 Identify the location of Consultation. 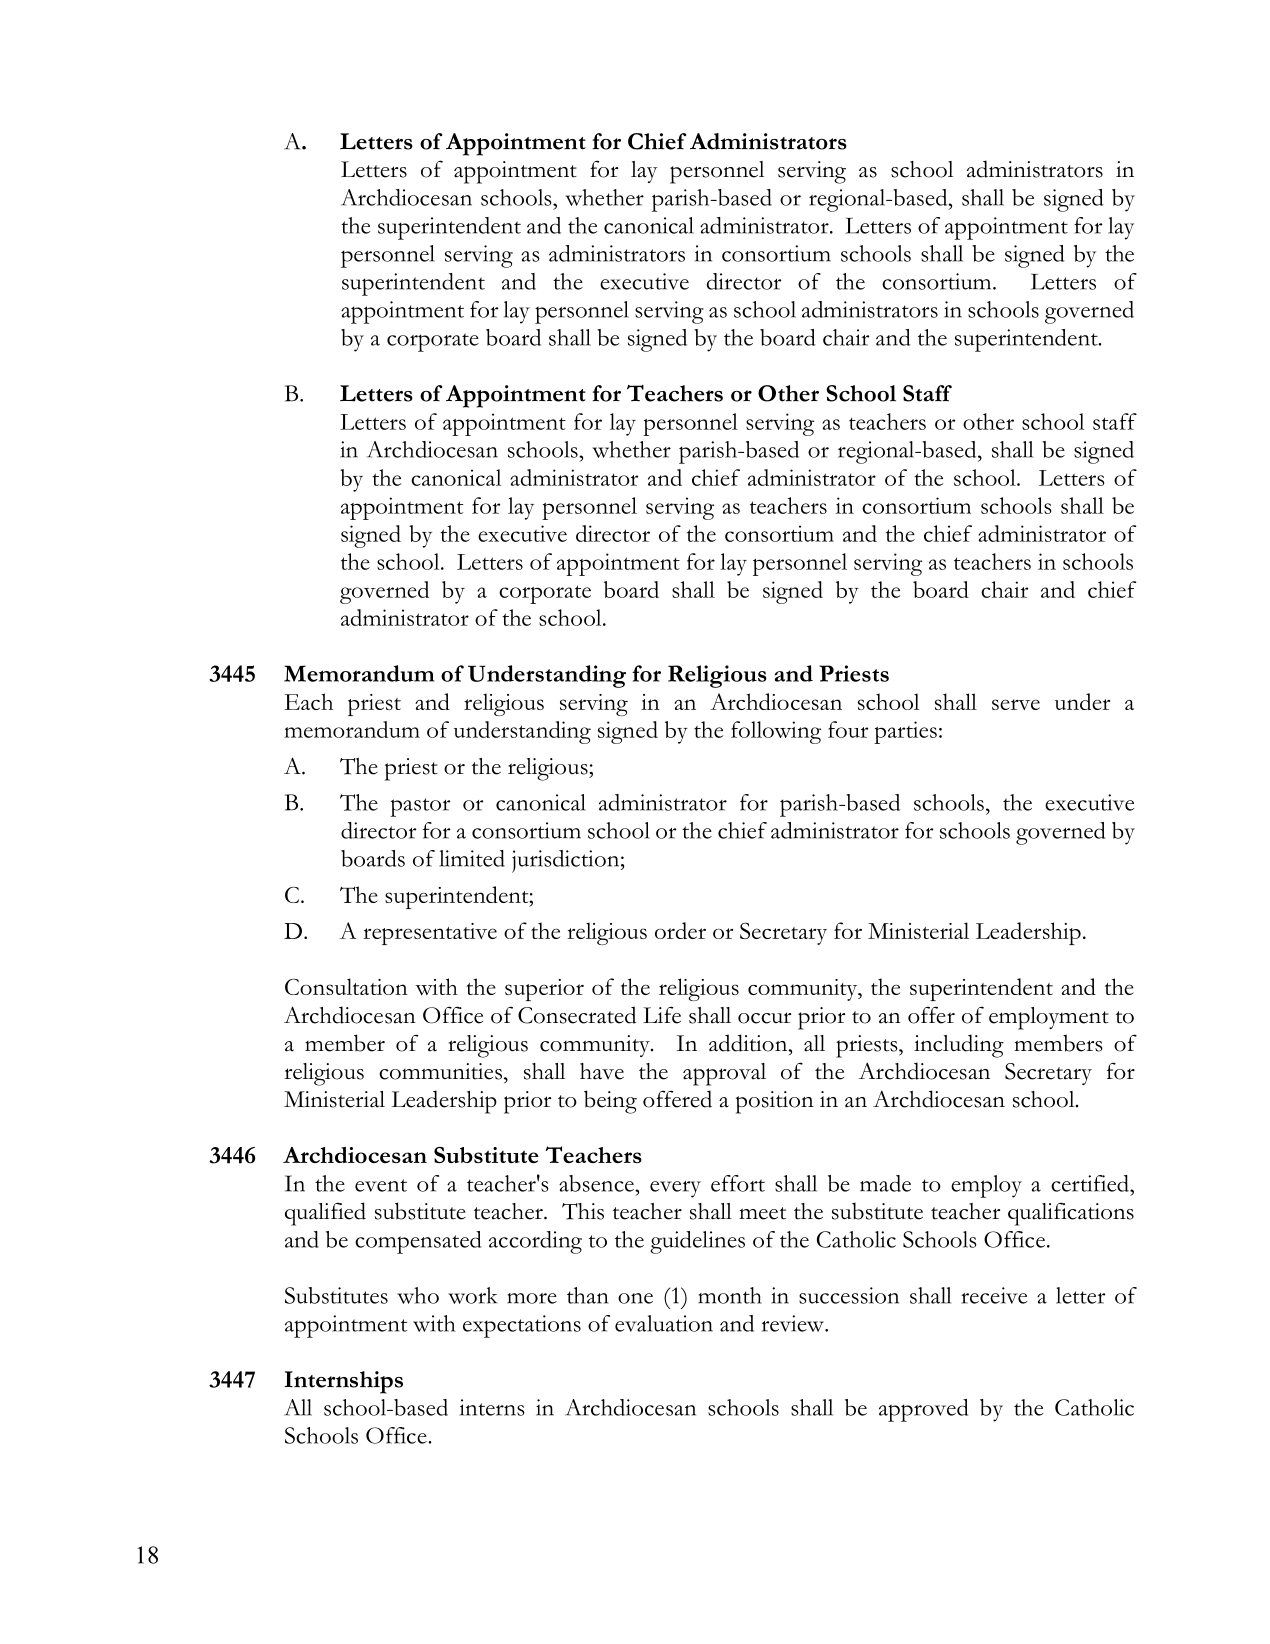
(346, 986).
